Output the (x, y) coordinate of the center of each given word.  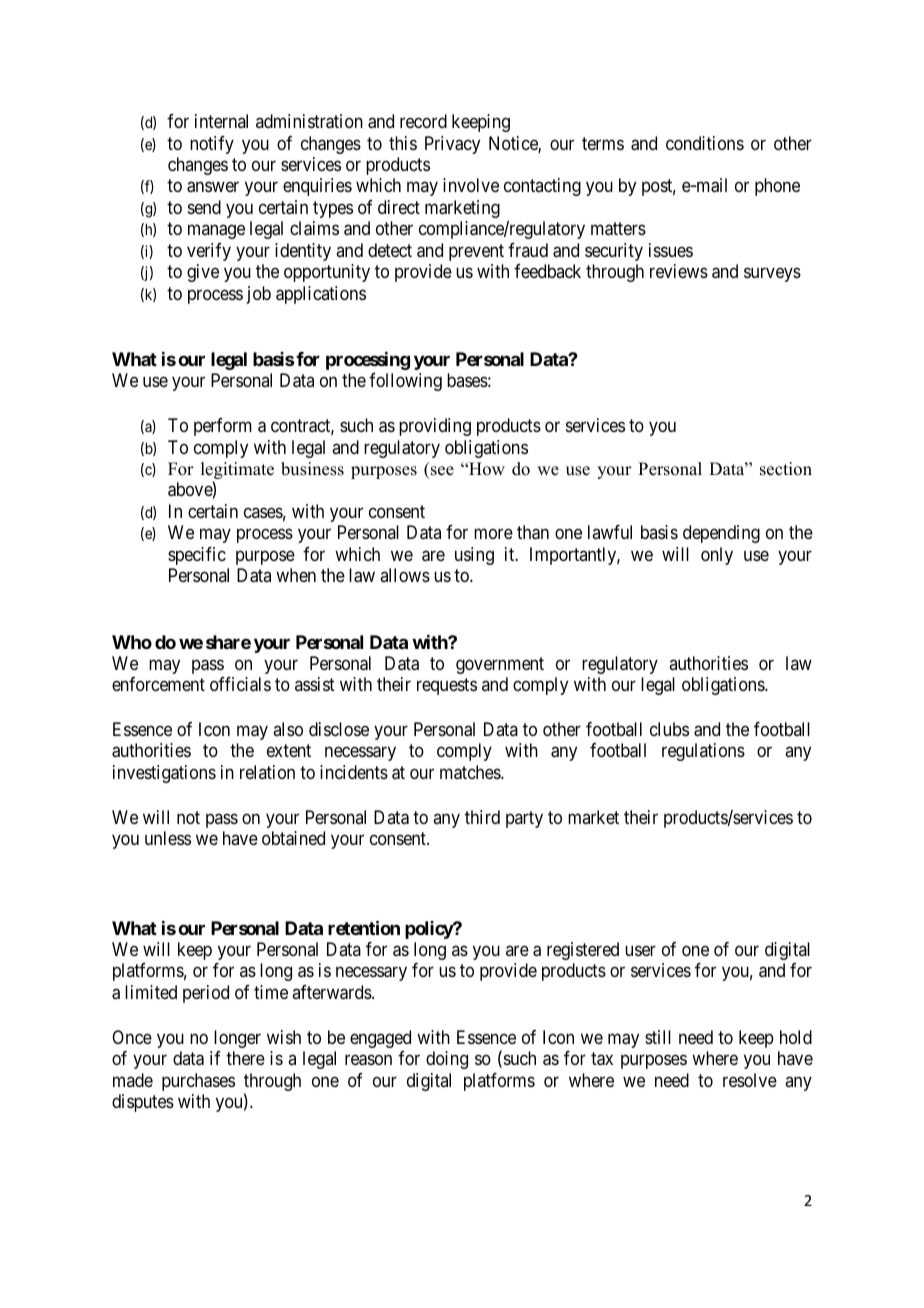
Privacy (452, 145)
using (474, 556)
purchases (198, 1082)
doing (447, 1060)
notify (212, 145)
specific (197, 556)
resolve (750, 1080)
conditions (705, 143)
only (717, 556)
